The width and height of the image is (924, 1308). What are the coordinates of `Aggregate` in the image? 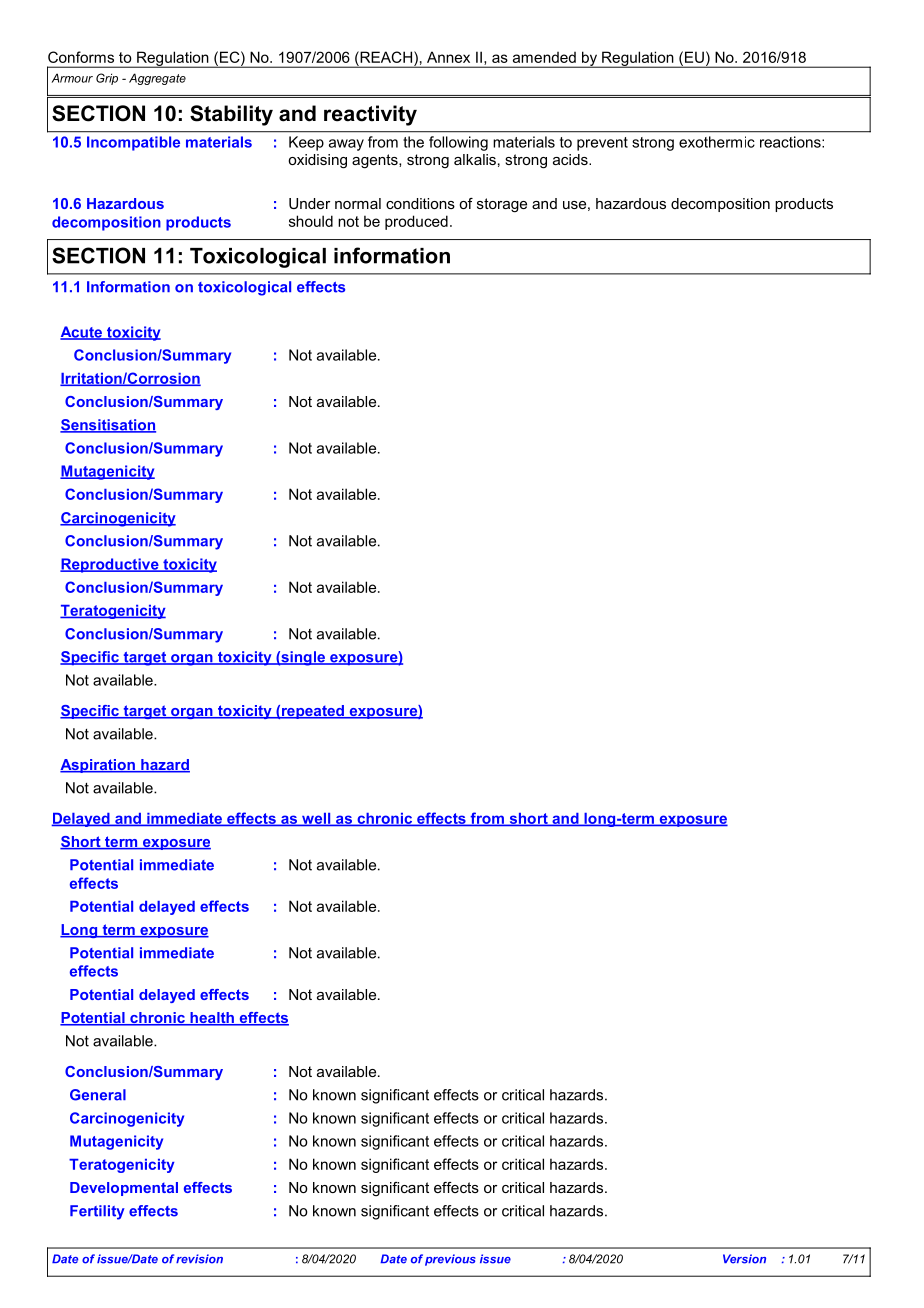 It's located at (157, 79).
